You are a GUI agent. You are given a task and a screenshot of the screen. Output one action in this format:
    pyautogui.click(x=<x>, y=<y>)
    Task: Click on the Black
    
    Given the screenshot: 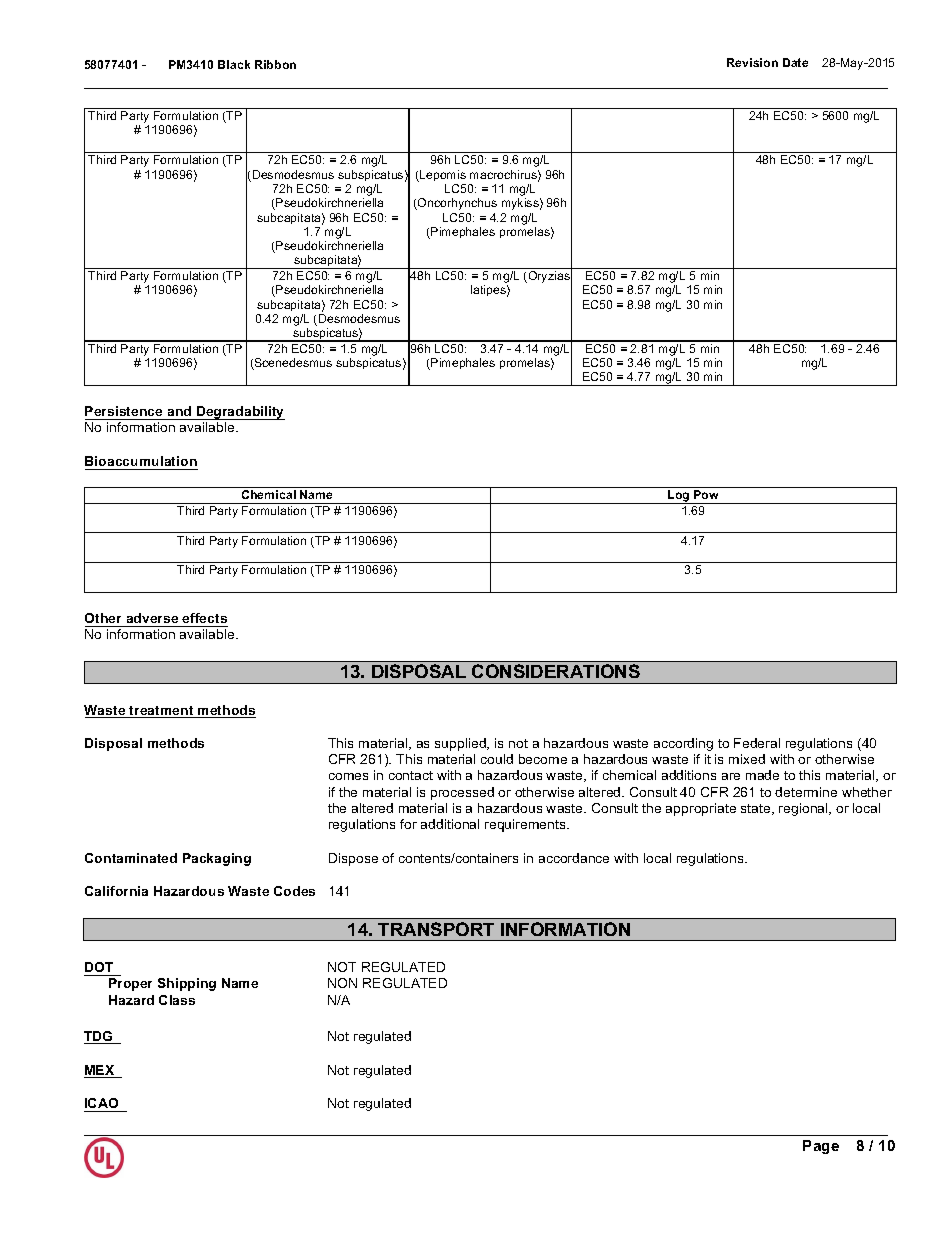 What is the action you would take?
    pyautogui.click(x=234, y=64)
